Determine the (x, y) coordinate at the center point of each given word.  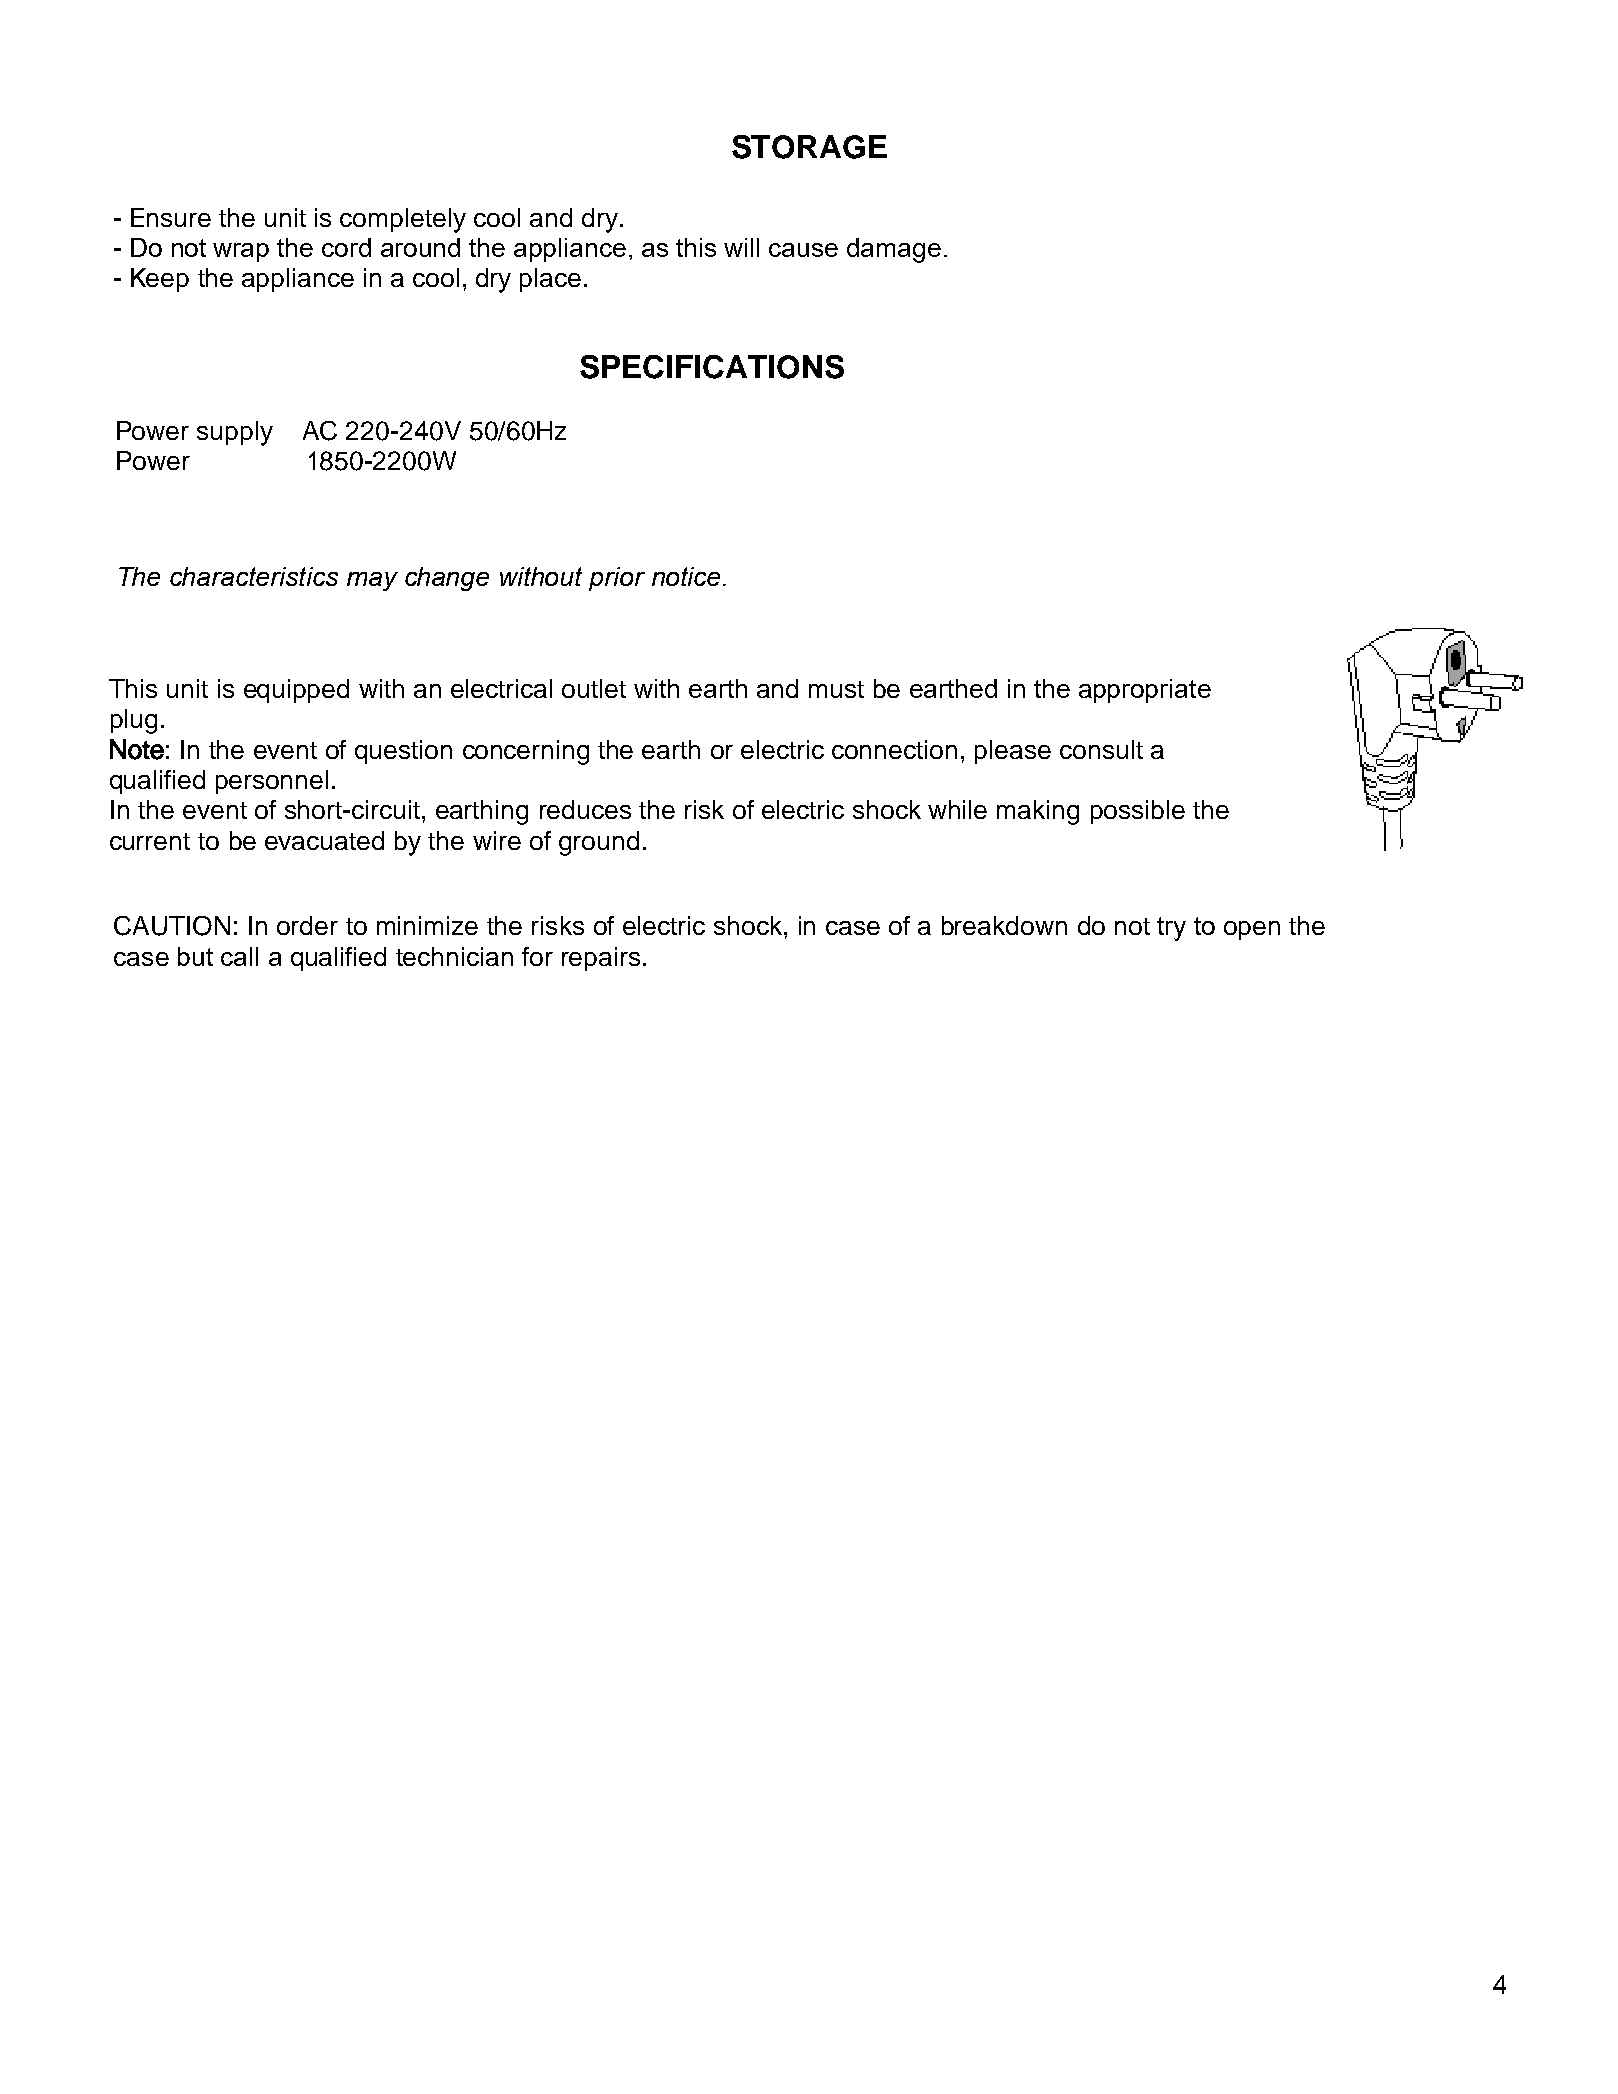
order (307, 925)
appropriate (1145, 691)
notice (686, 576)
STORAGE (809, 147)
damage (894, 250)
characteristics (254, 576)
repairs (601, 959)
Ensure (171, 217)
